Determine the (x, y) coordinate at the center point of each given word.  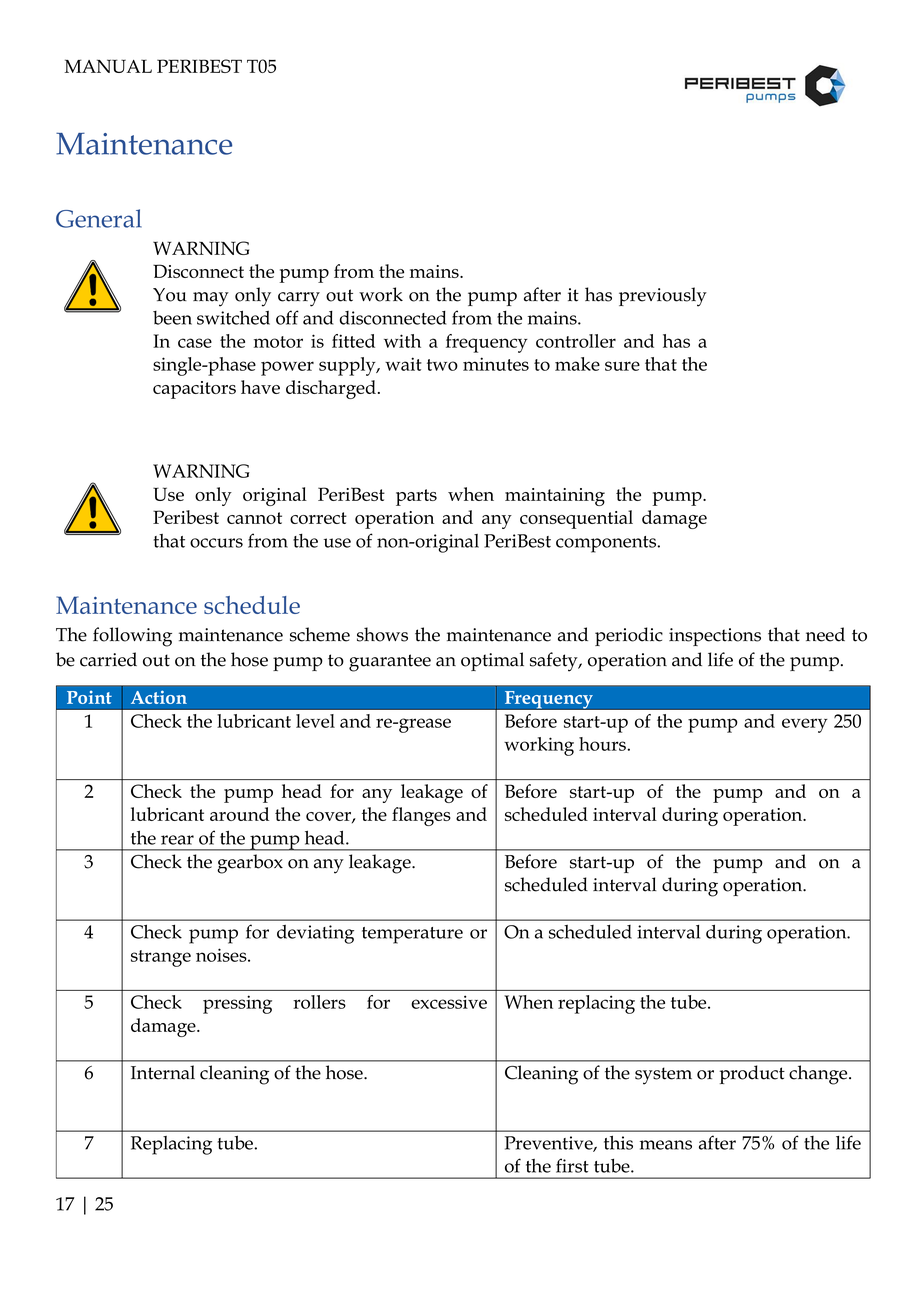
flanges (421, 816)
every (805, 725)
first (572, 1165)
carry (299, 299)
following (132, 637)
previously (663, 297)
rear (177, 840)
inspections (715, 637)
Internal (163, 1072)
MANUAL (108, 66)
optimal (492, 661)
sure (622, 366)
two (442, 365)
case (195, 343)
